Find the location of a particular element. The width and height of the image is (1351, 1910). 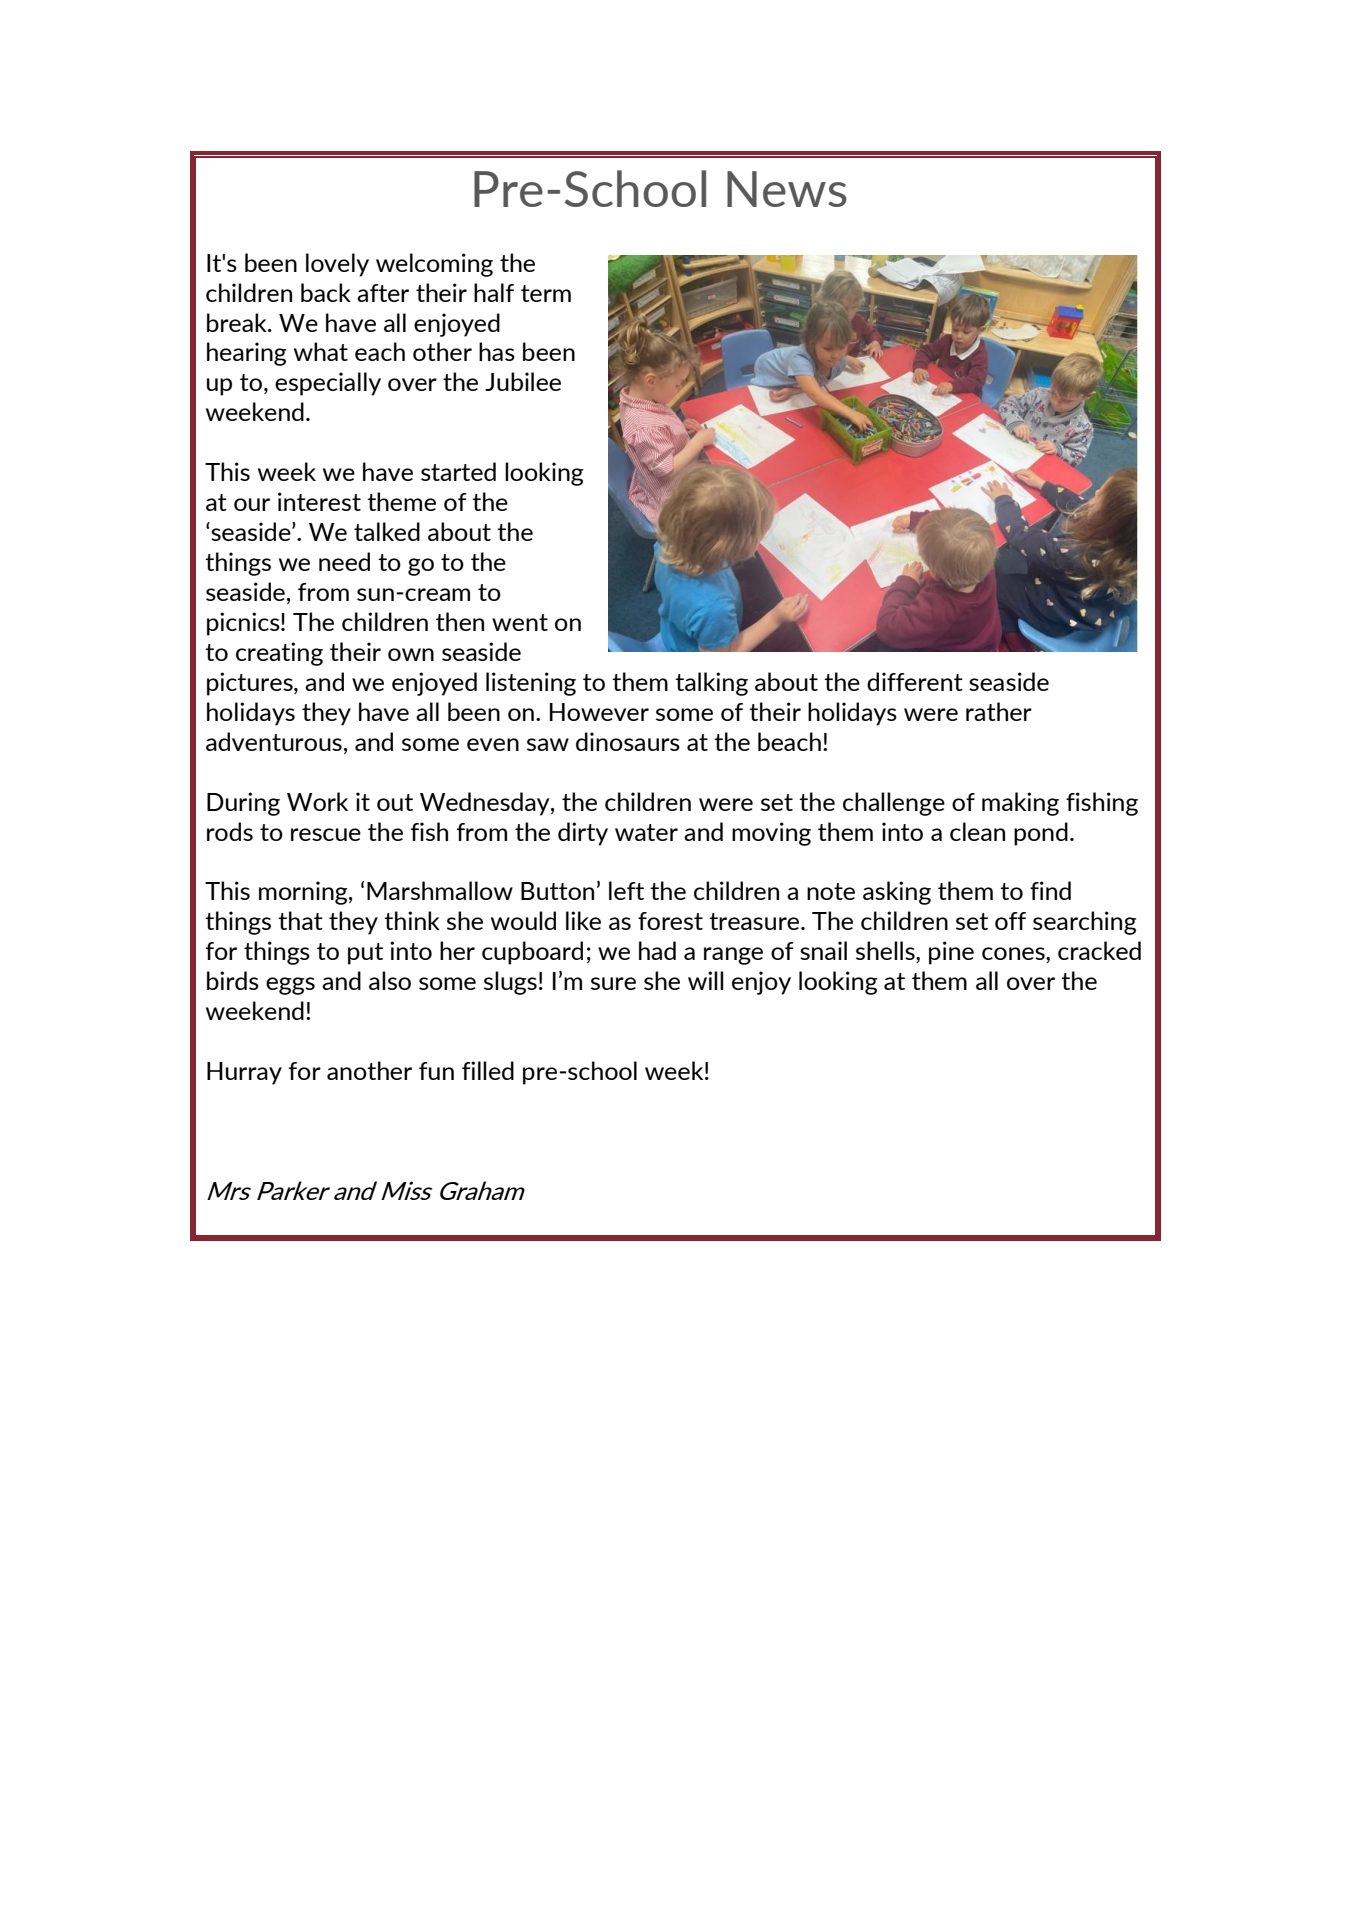

cones is located at coordinates (1014, 955).
